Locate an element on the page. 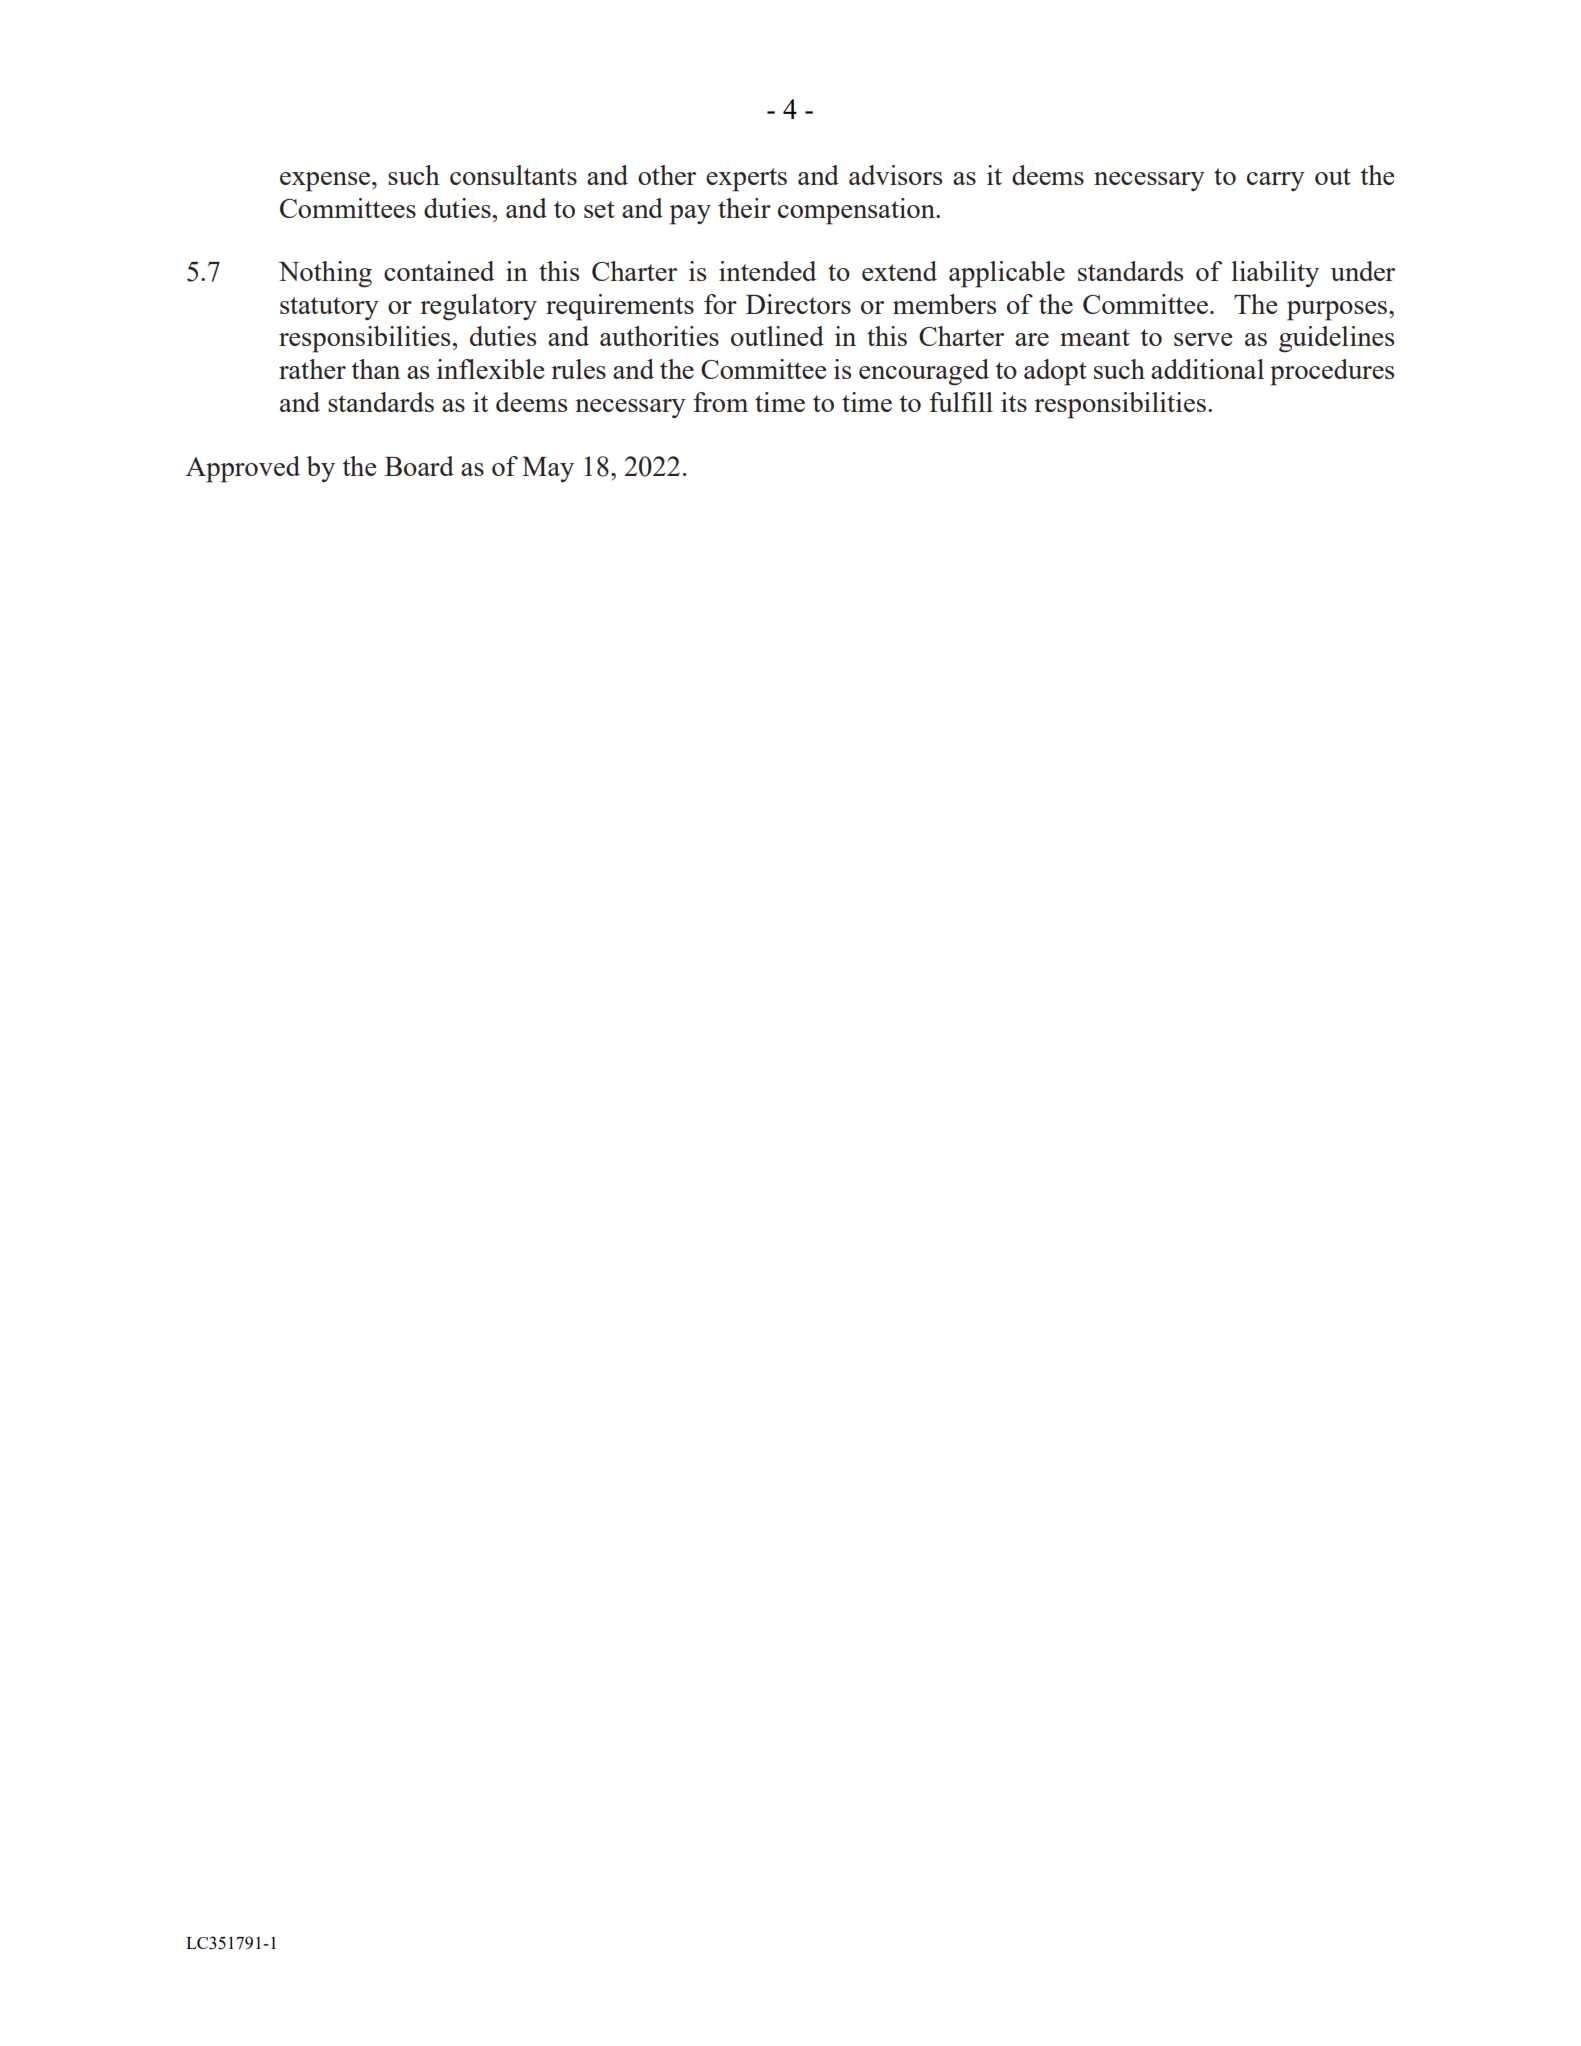  experts is located at coordinates (746, 180).
